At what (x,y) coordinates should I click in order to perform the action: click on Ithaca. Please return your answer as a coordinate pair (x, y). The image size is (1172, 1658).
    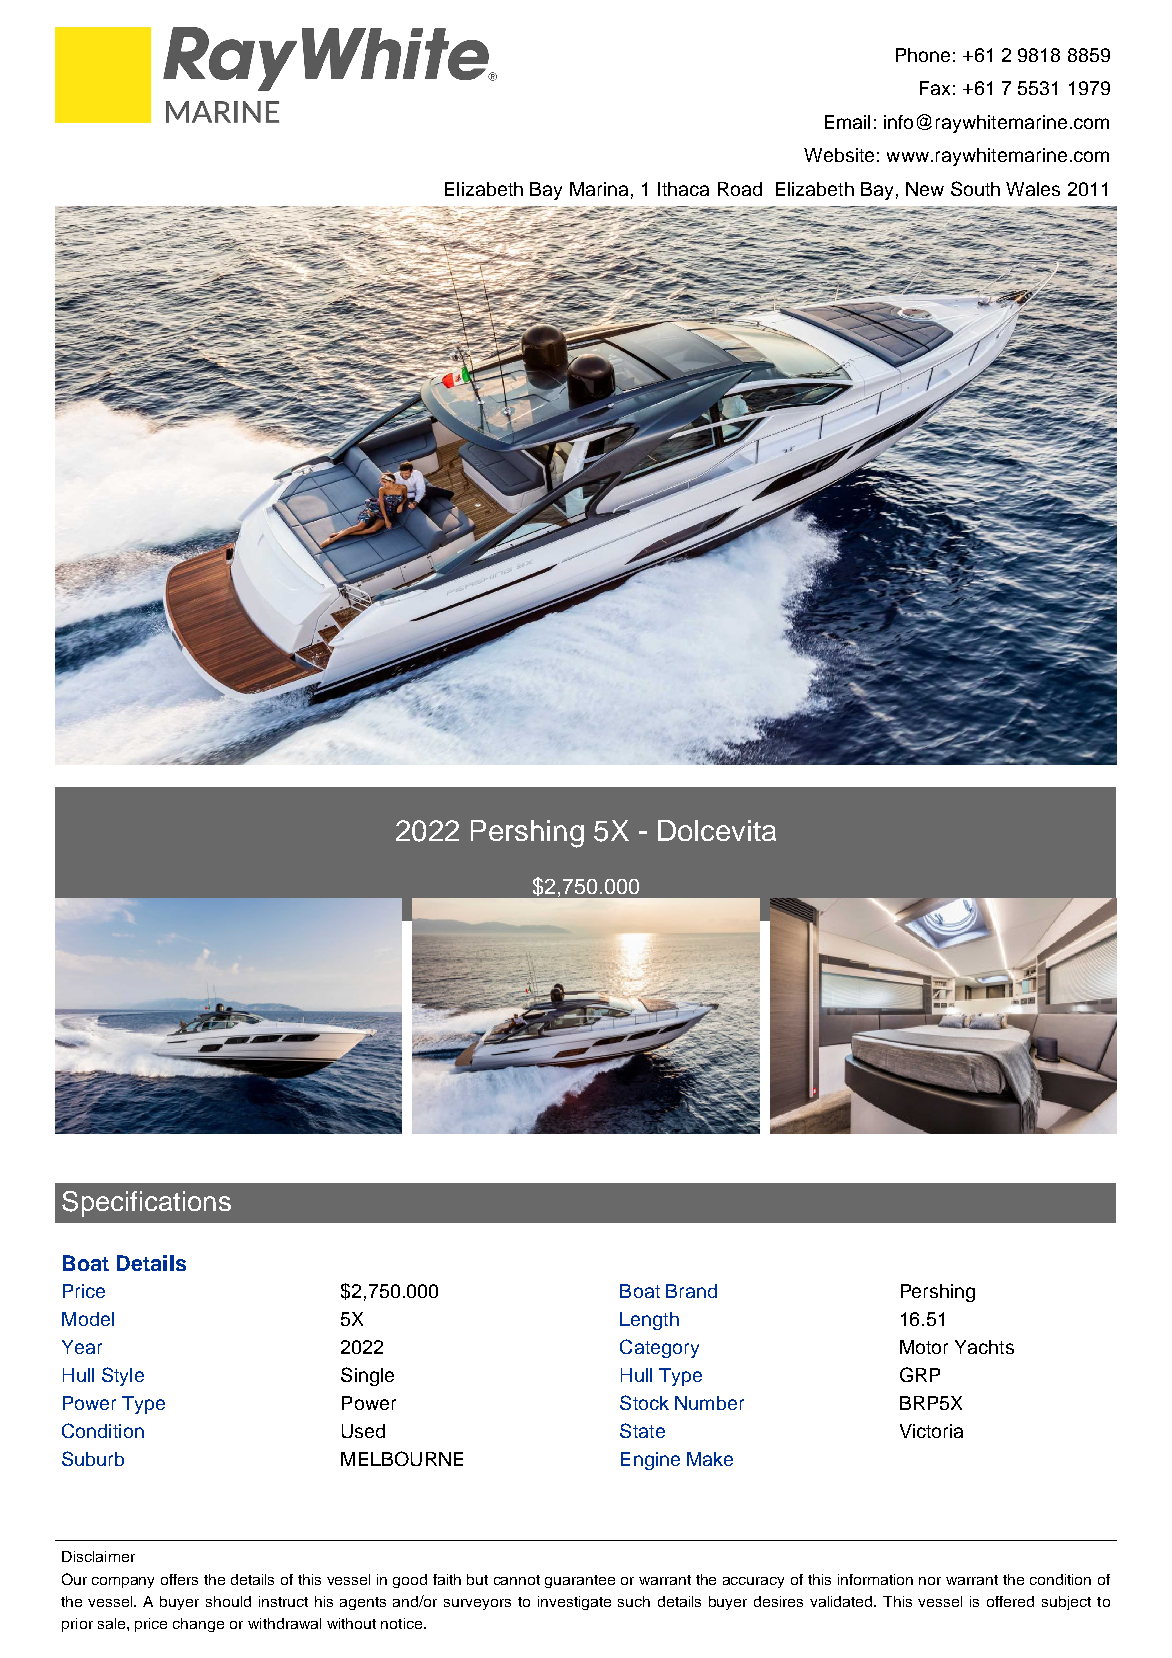
    Looking at the image, I should click on (683, 189).
